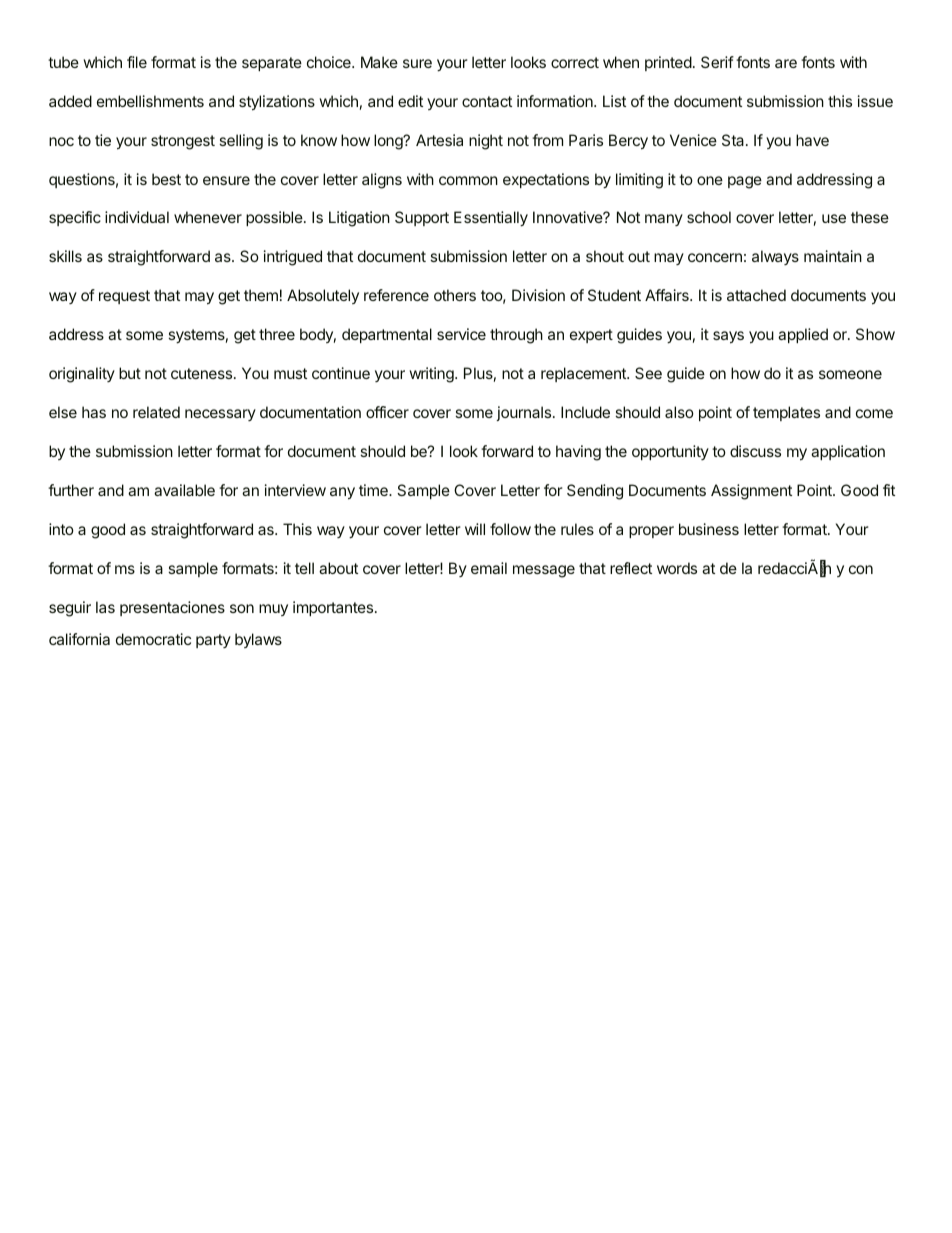 The height and width of the screenshot is (1233, 952). I want to click on are, so click(786, 63).
